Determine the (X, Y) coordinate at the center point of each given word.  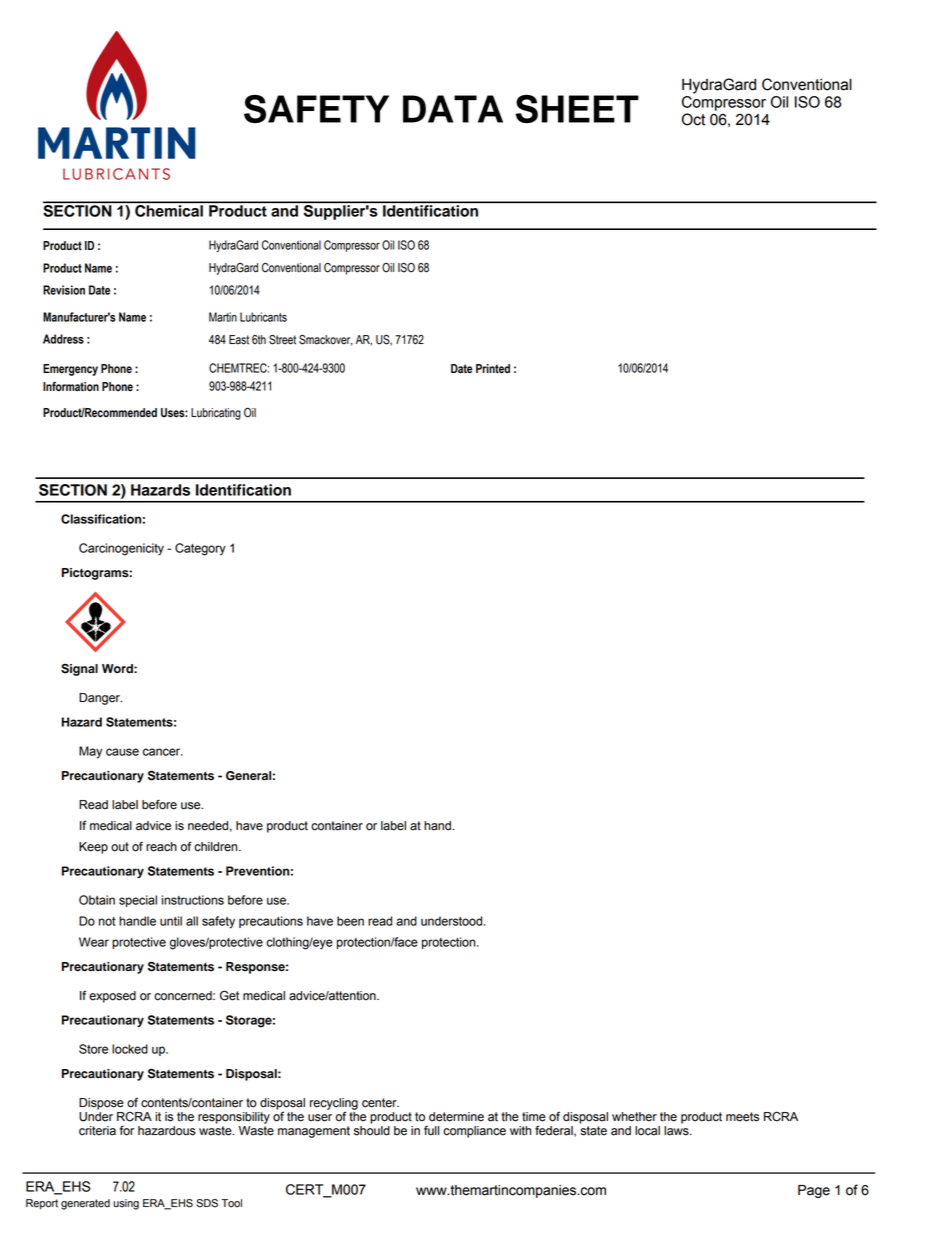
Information (71, 387)
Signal (79, 670)
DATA (453, 109)
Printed (493, 369)
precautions (271, 922)
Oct (693, 119)
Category (200, 549)
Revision (64, 290)
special (138, 901)
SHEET (577, 109)
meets (742, 1117)
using (126, 1204)
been (350, 921)
